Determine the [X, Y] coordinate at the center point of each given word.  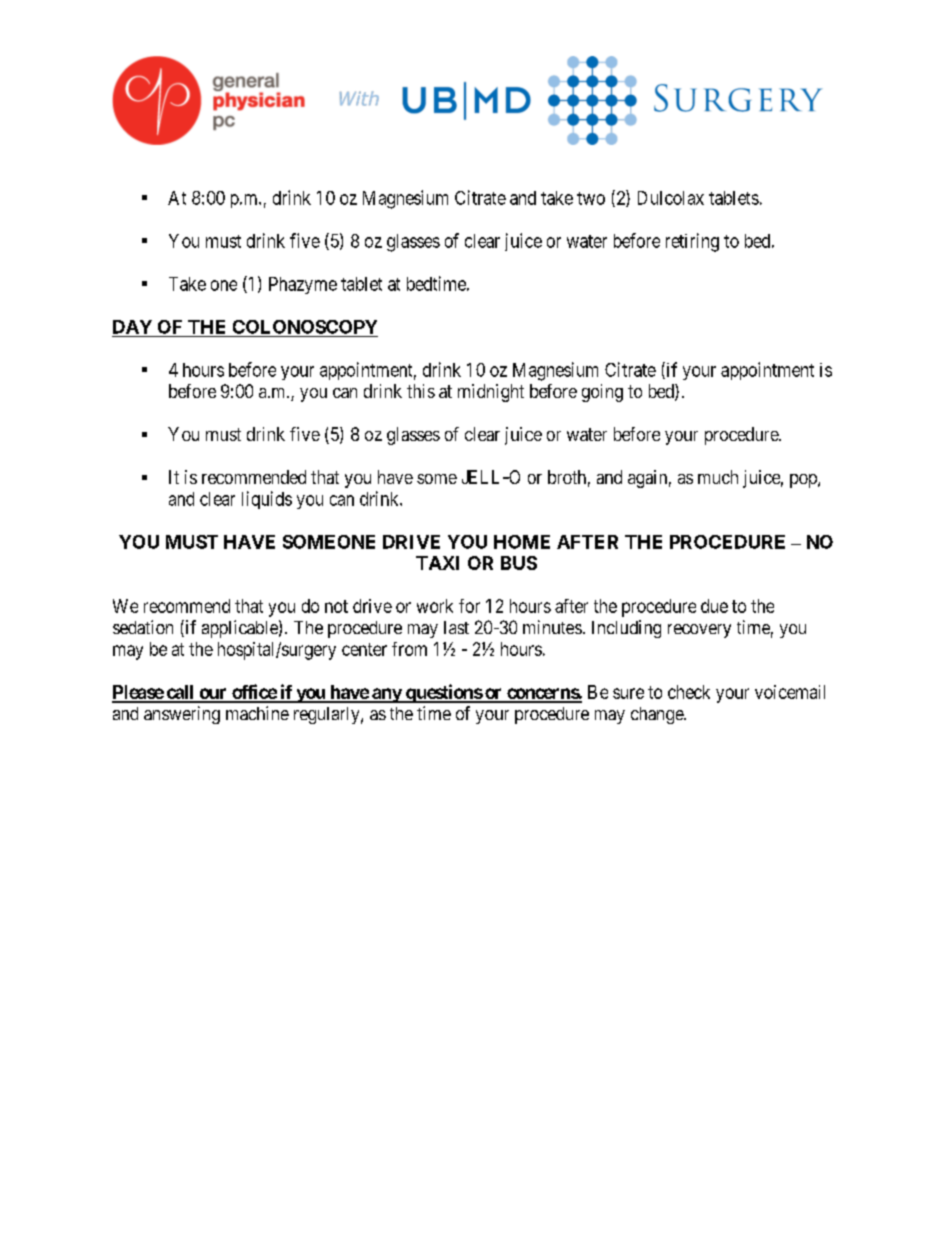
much [718, 477]
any [386, 695]
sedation [143, 627]
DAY [132, 327]
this [421, 391]
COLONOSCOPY [305, 327]
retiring [692, 242]
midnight [491, 393]
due [714, 606]
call [180, 693]
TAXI [437, 563]
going [602, 393]
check [689, 692]
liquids [267, 500]
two [591, 198]
